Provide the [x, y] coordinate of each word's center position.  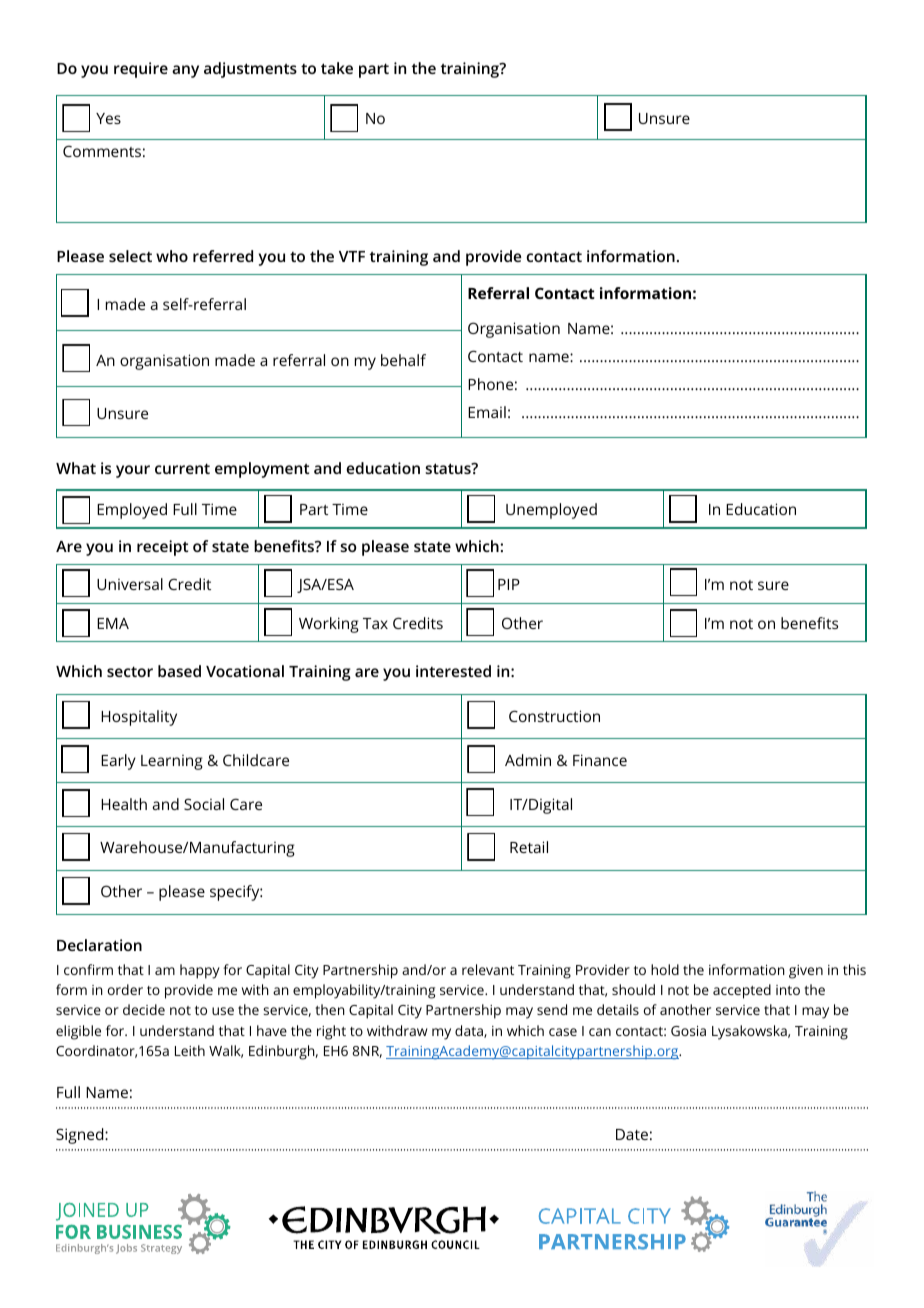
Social [204, 804]
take [337, 68]
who [172, 256]
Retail [529, 847]
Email [487, 412]
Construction [554, 716]
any [185, 71]
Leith [190, 1050]
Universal [130, 584]
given [806, 972]
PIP [509, 584]
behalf [403, 360]
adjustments [250, 70]
